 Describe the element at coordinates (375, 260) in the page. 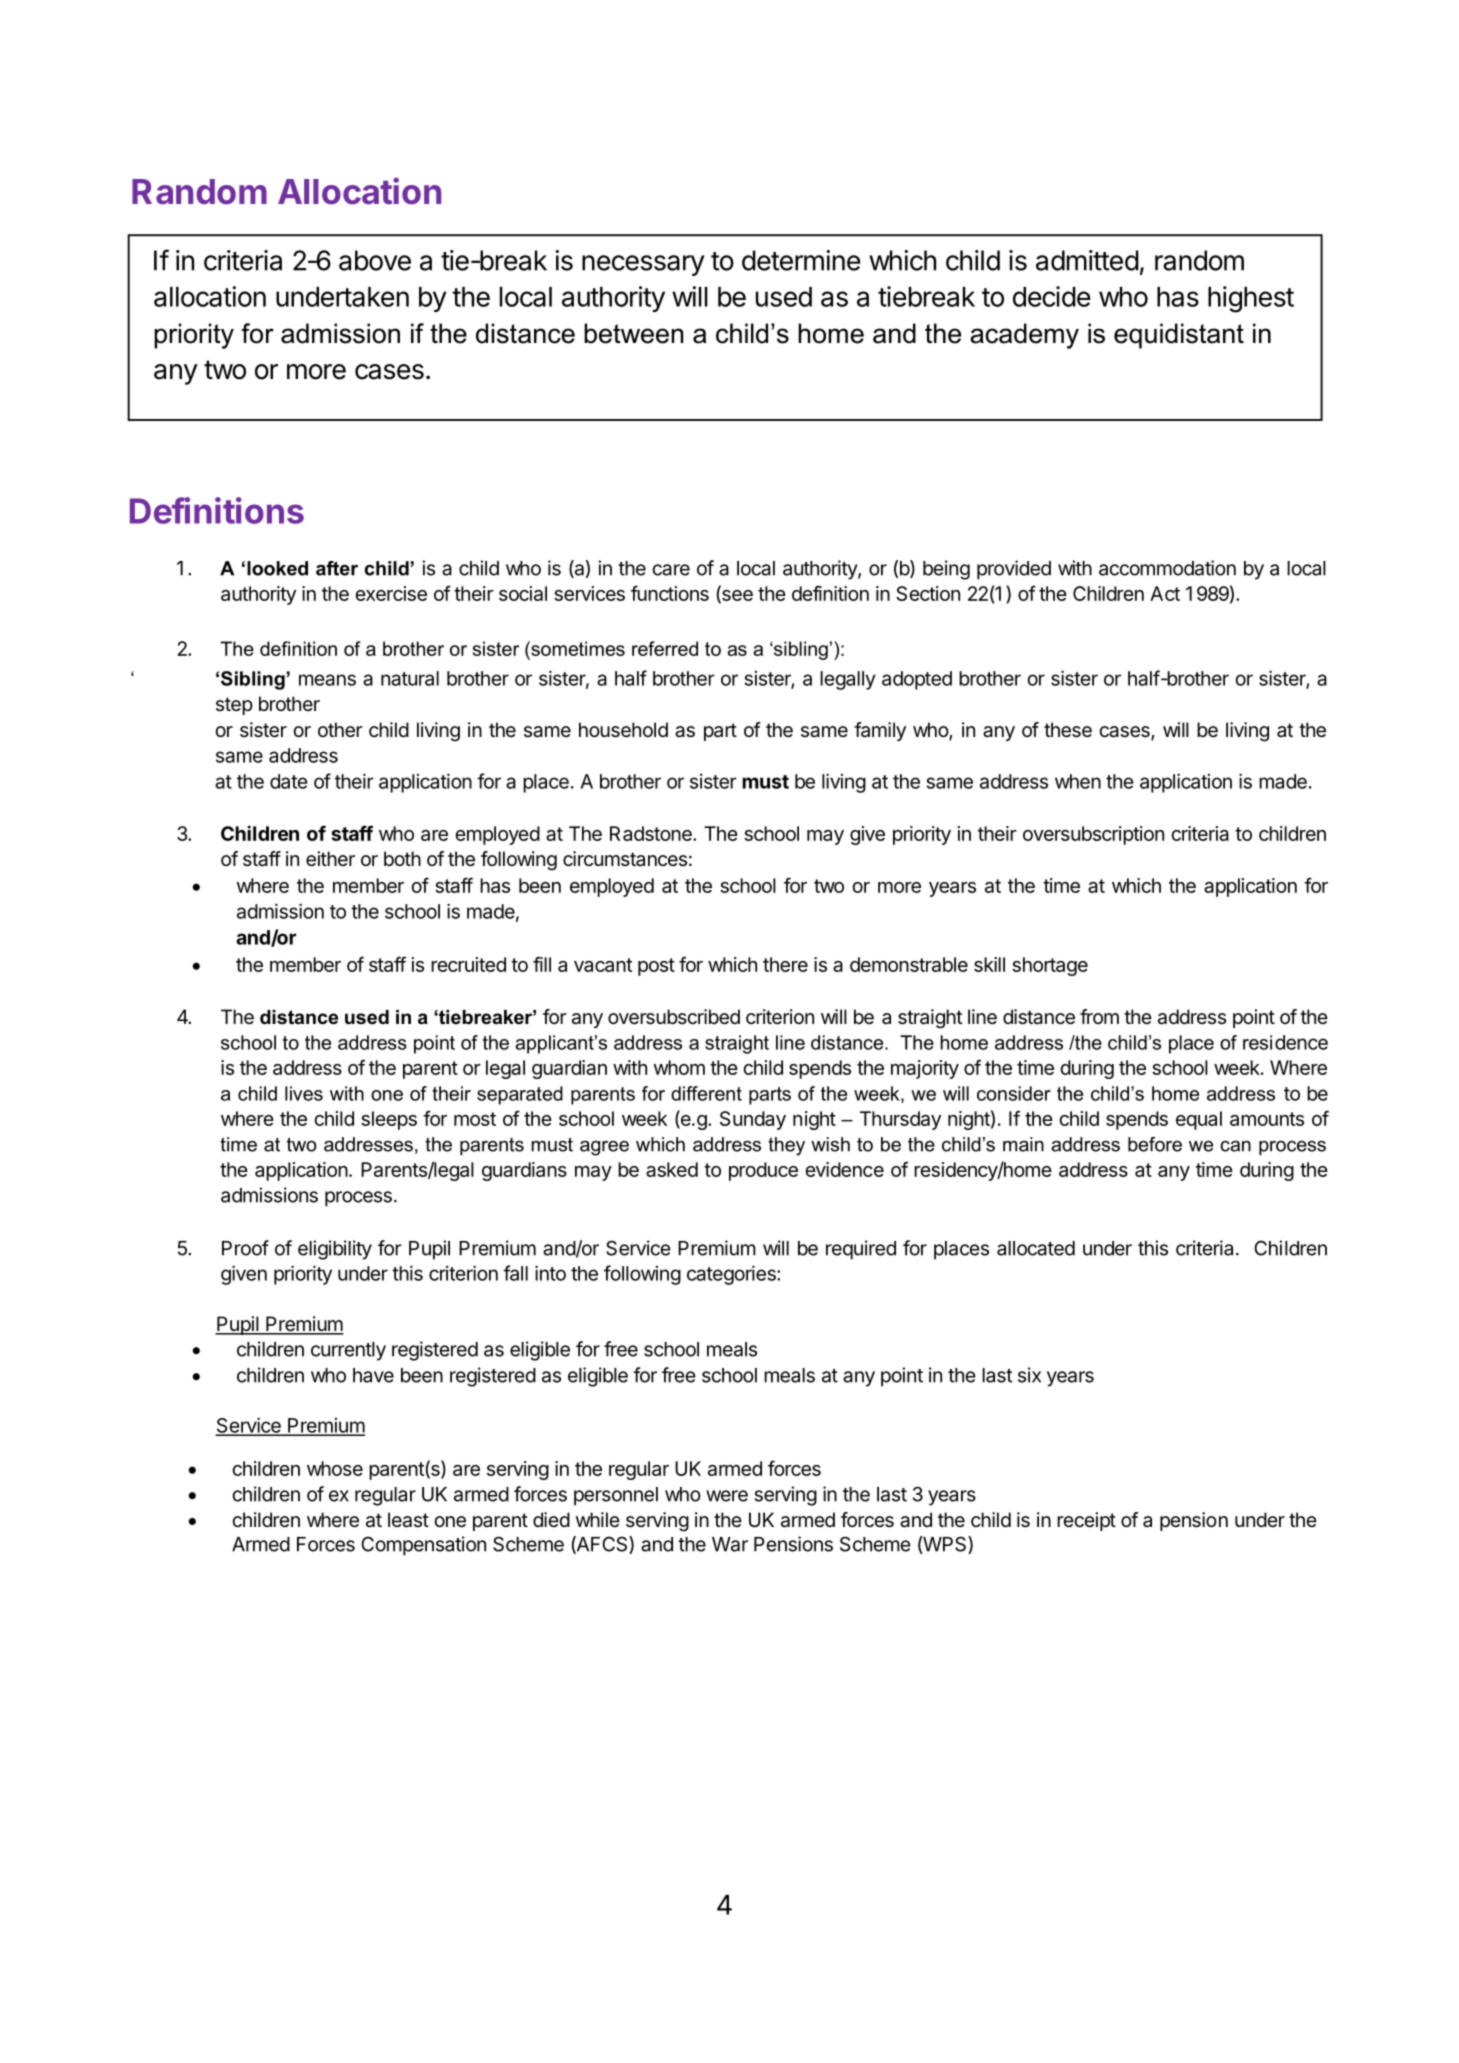

I see `above` at that location.
